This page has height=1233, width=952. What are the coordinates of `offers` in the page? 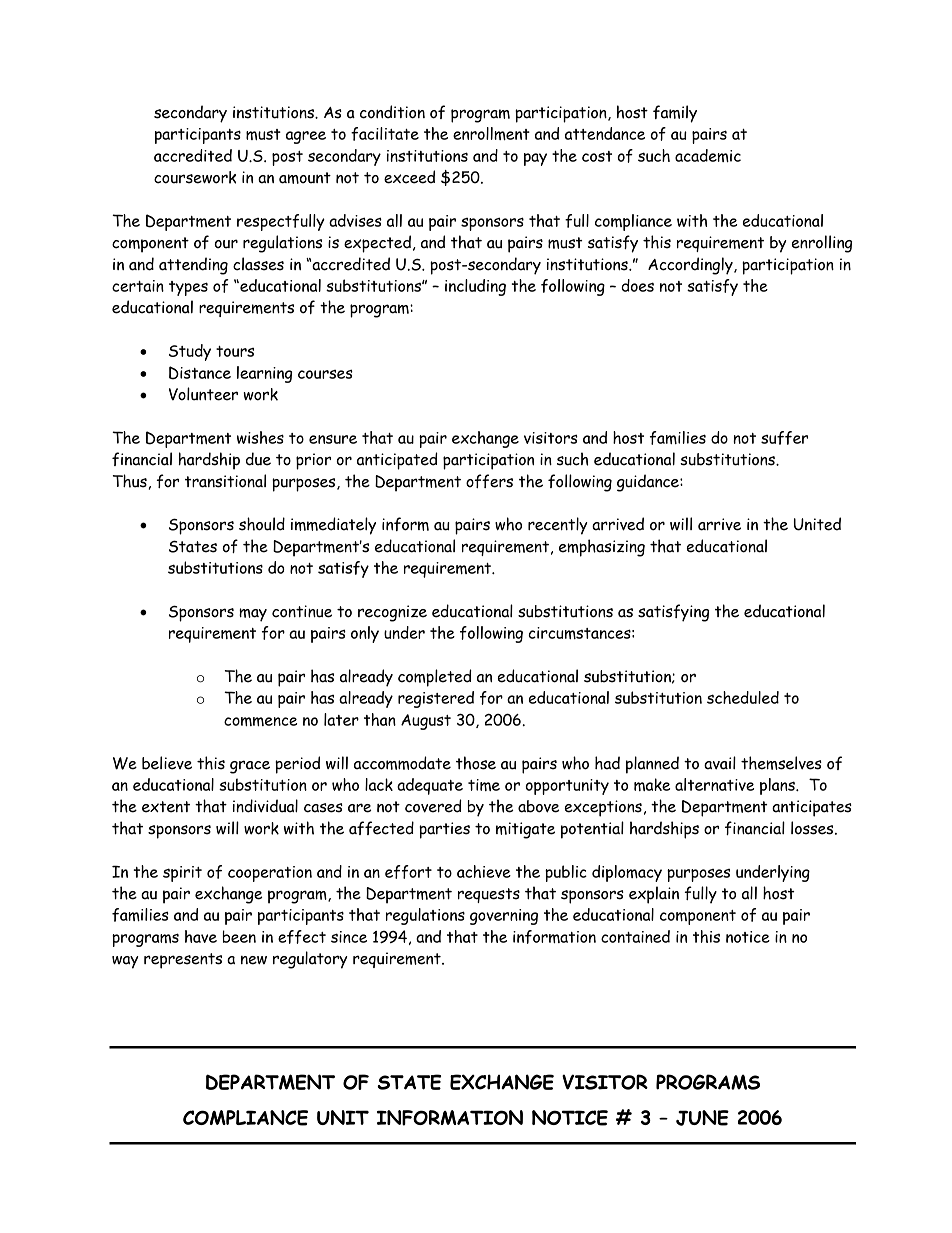 It's located at (489, 481).
